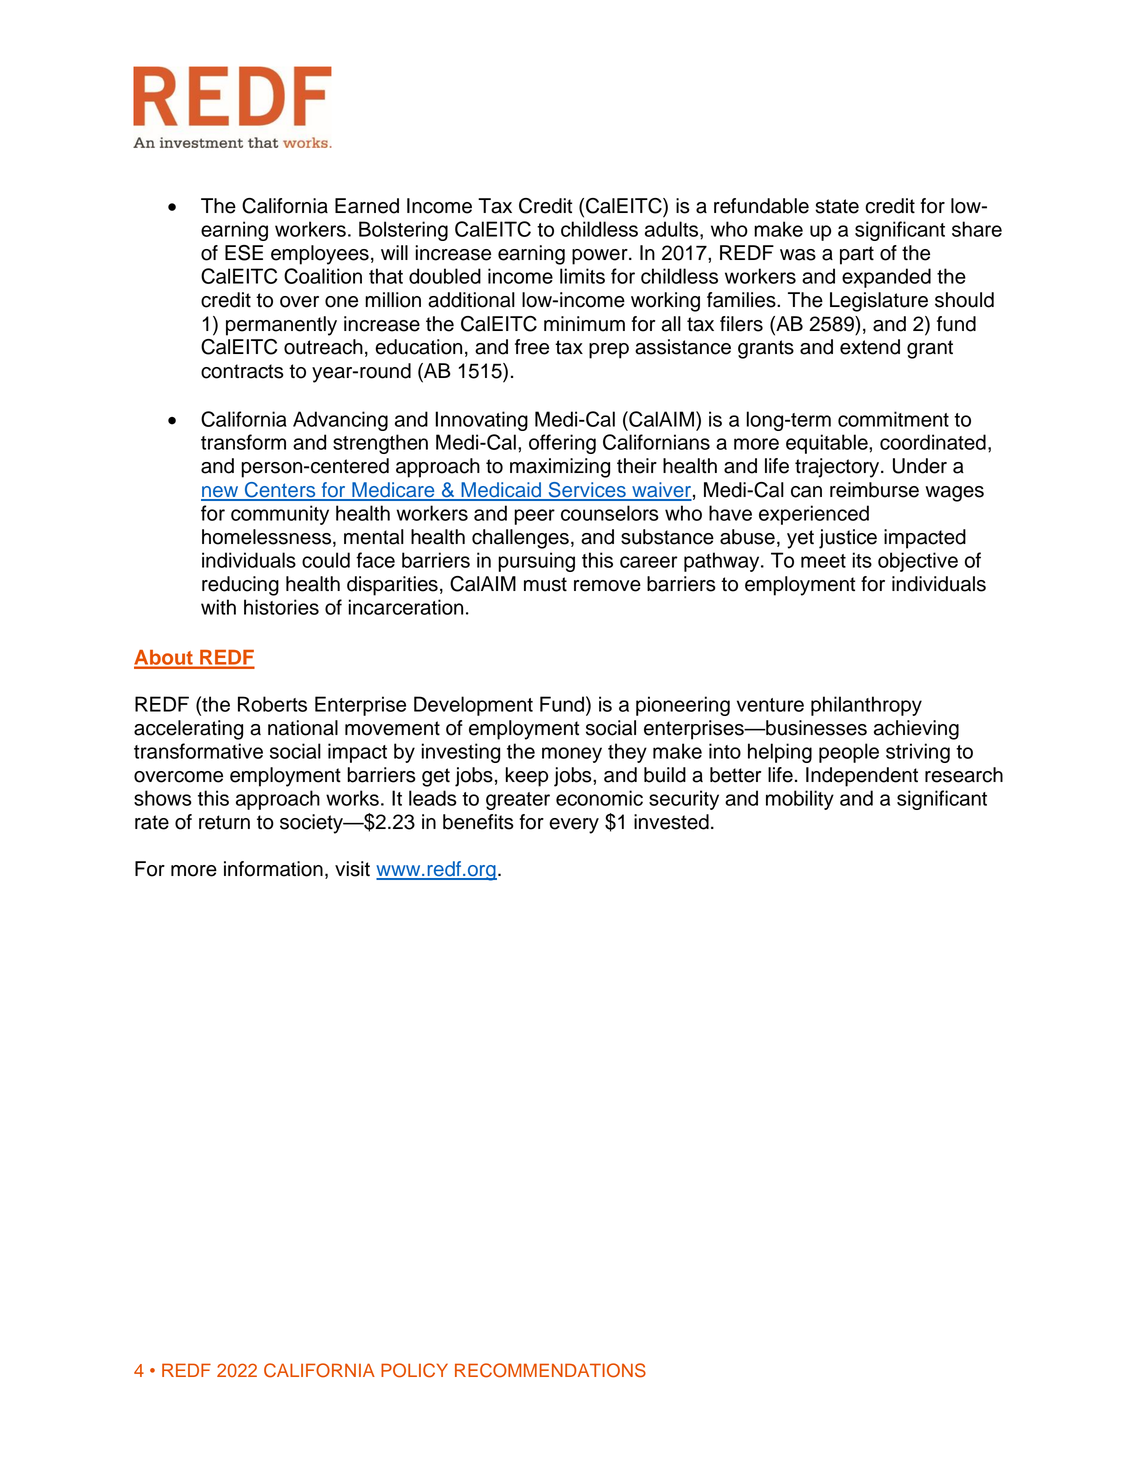  I want to click on RECOMMENDATIONS, so click(550, 1370).
